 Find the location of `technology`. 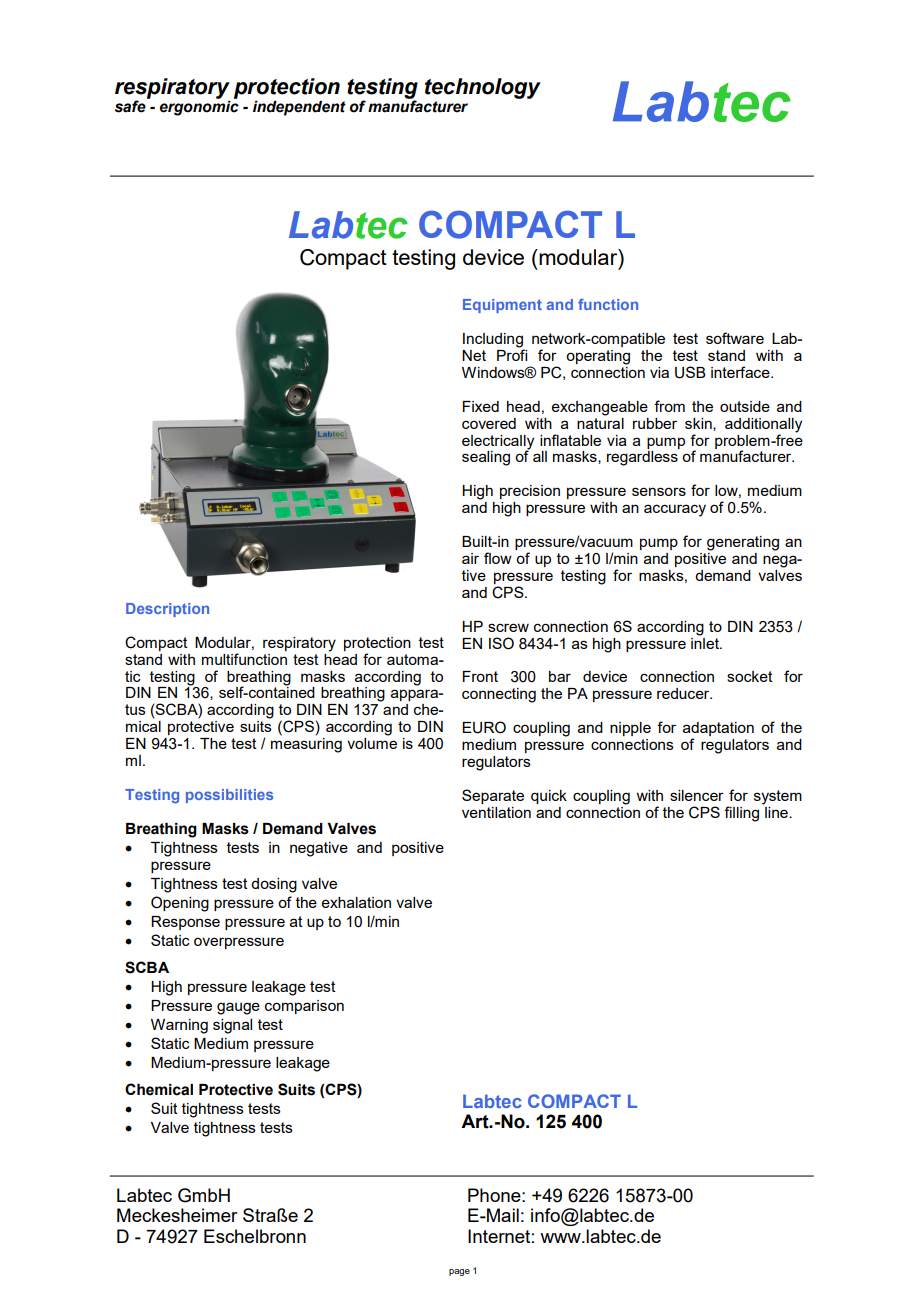

technology is located at coordinates (483, 88).
